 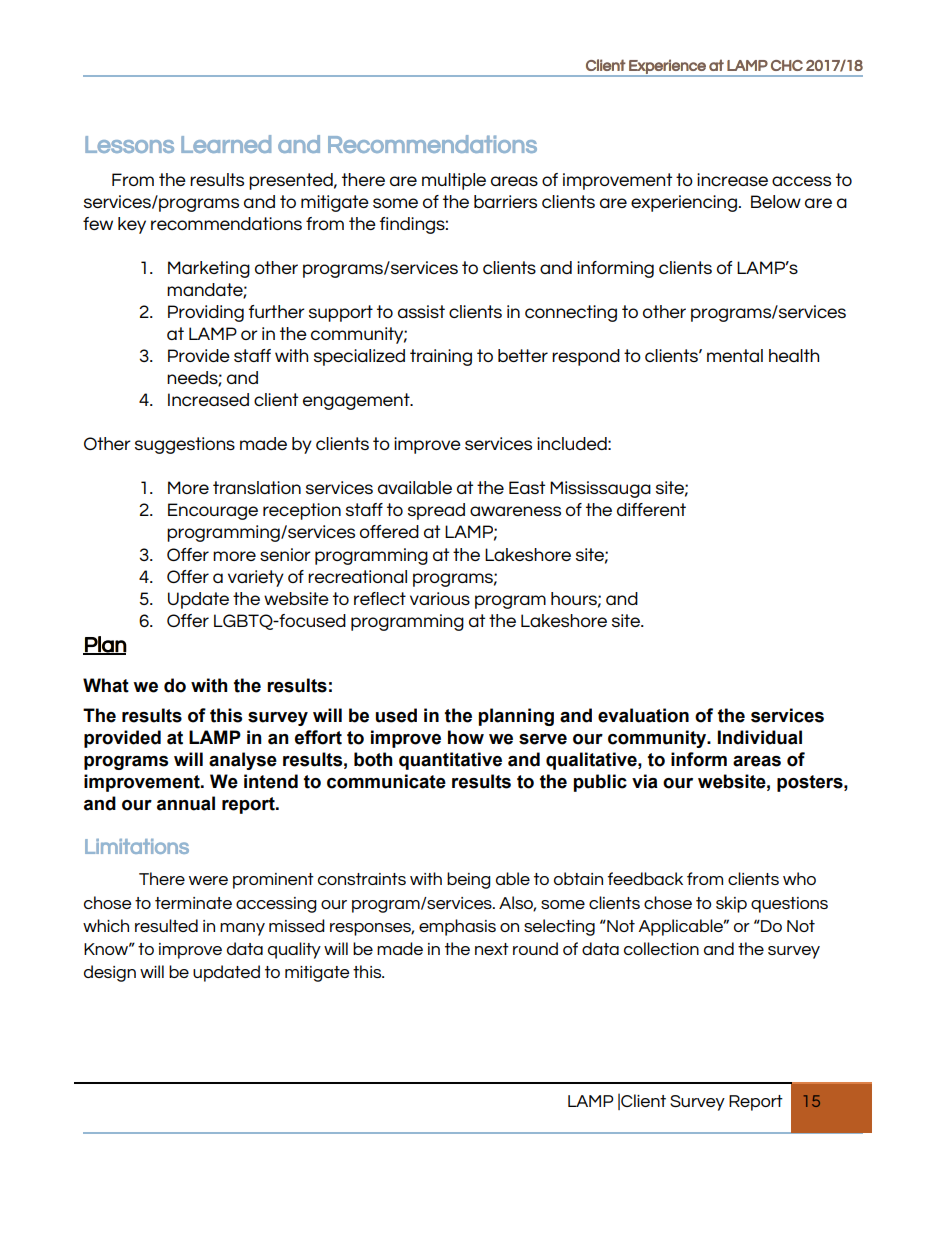 I want to click on multiple, so click(x=454, y=181).
